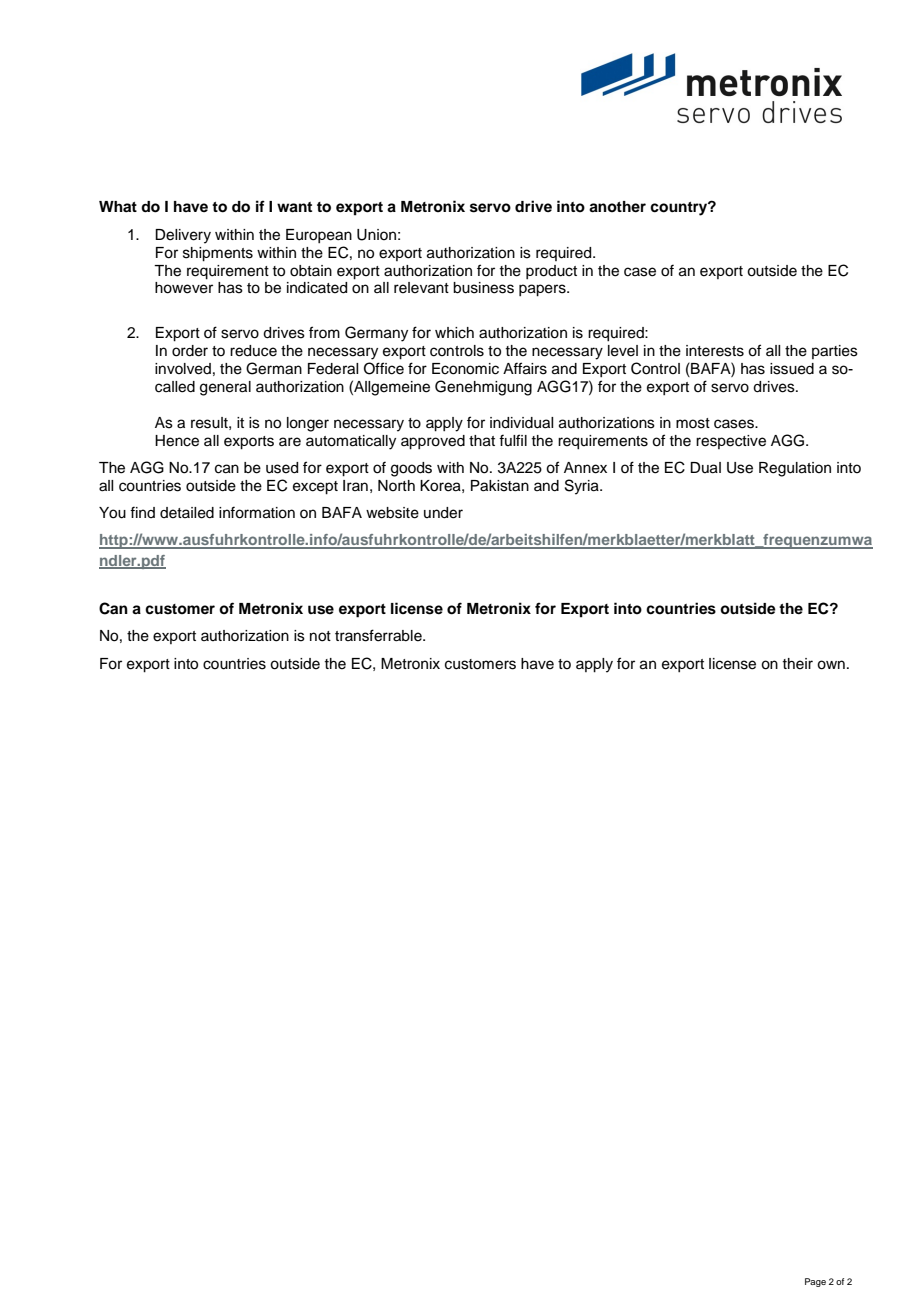 Image resolution: width=924 pixels, height=1308 pixels. I want to click on detailed, so click(187, 513).
